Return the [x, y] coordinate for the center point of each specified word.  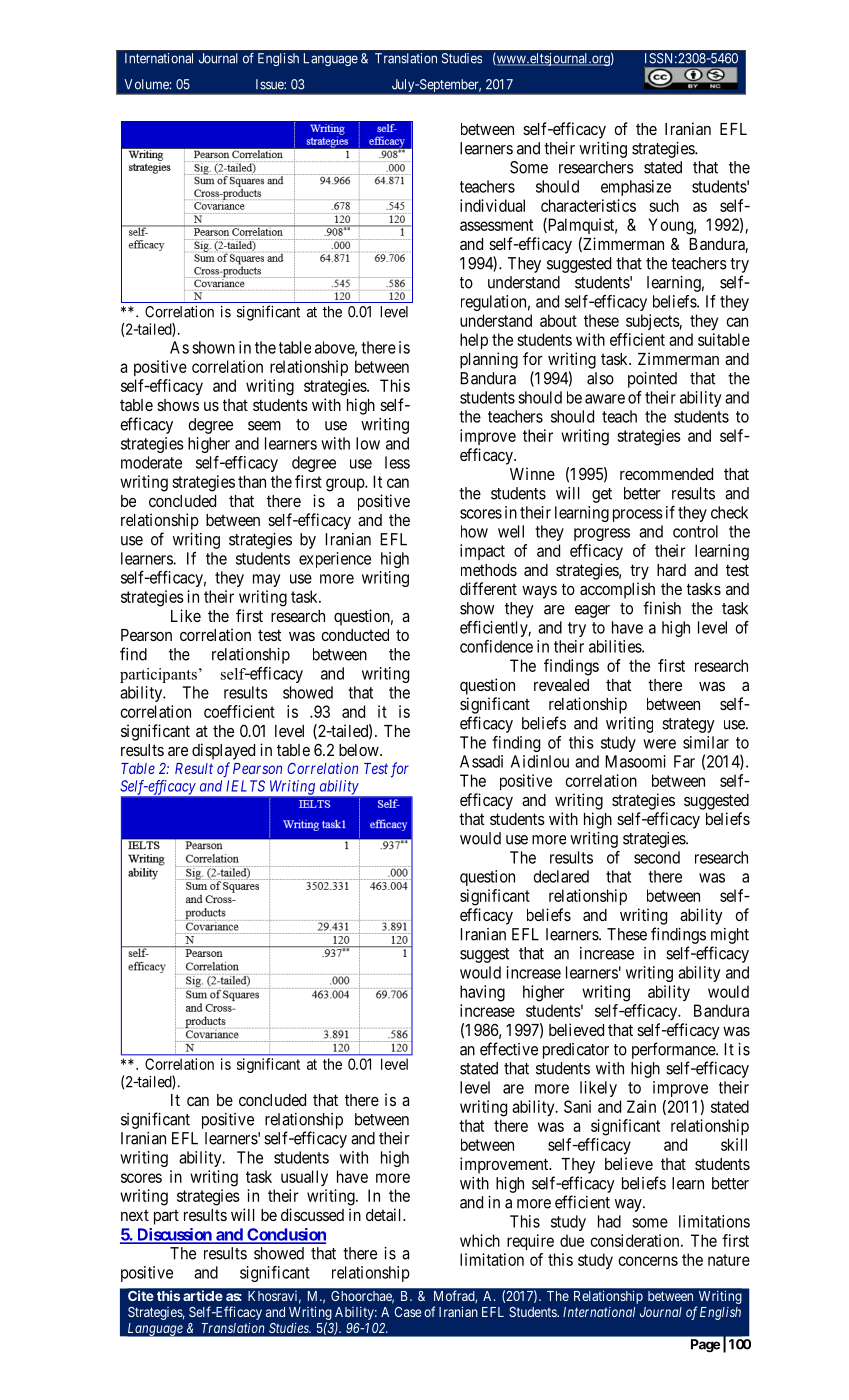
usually [304, 1178]
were [659, 744]
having [482, 993]
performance [674, 1050]
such [664, 205]
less [397, 462]
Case [408, 1312]
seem [264, 426]
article [202, 1295]
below [360, 750]
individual [492, 205]
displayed [223, 751]
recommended [666, 474]
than [252, 481]
